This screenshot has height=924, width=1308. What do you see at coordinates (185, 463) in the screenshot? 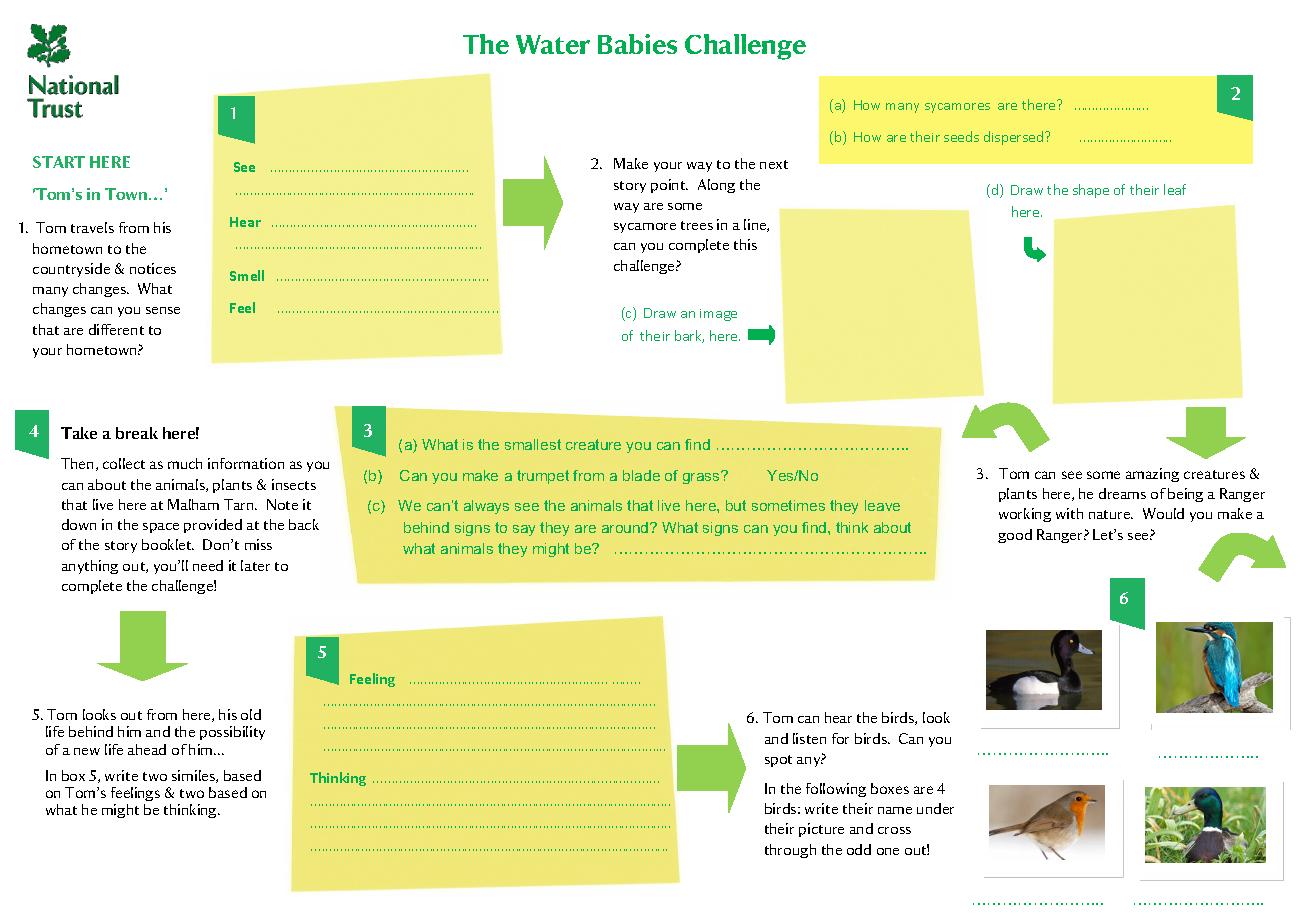
I see `much` at bounding box center [185, 463].
